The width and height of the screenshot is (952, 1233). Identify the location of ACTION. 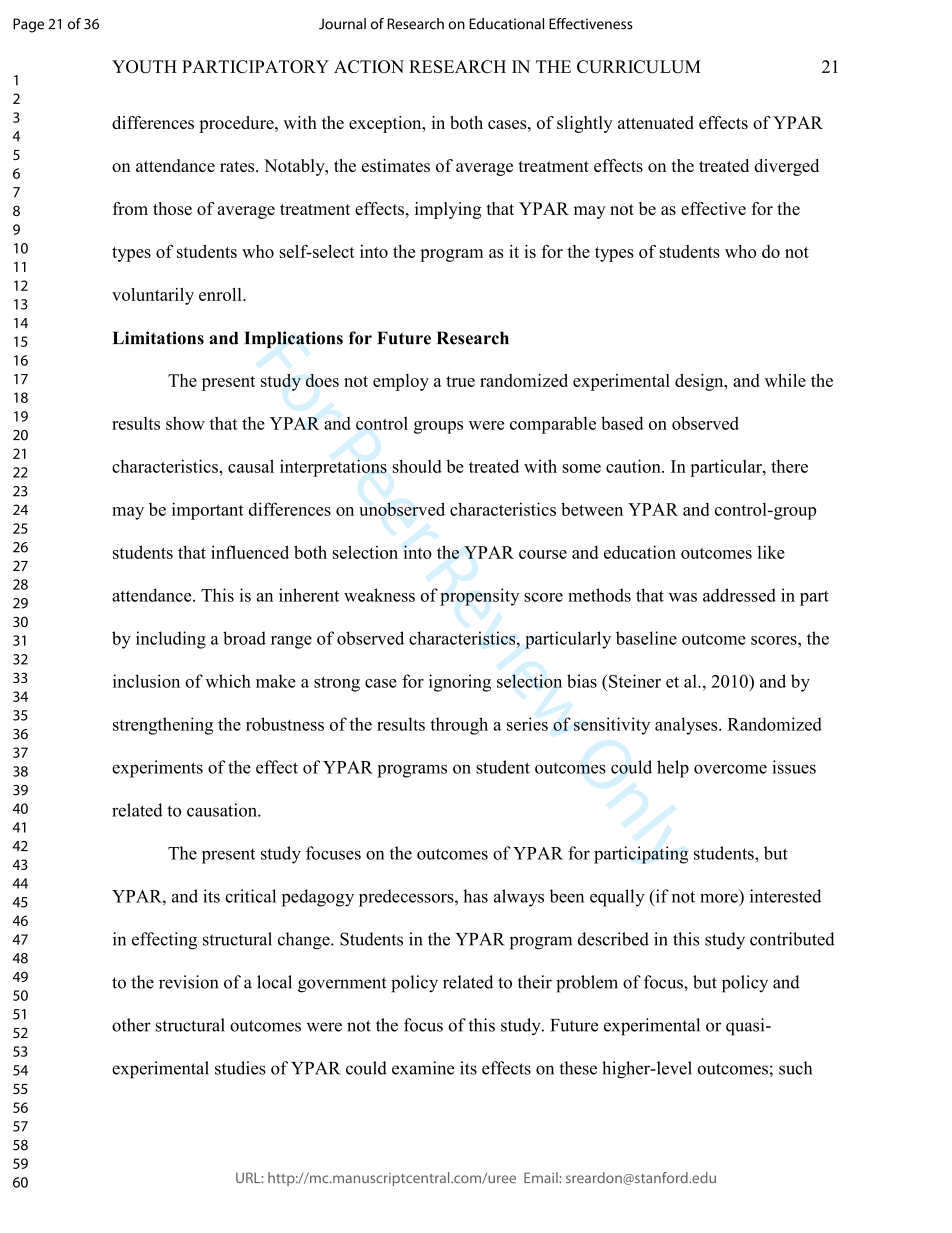
(369, 66).
